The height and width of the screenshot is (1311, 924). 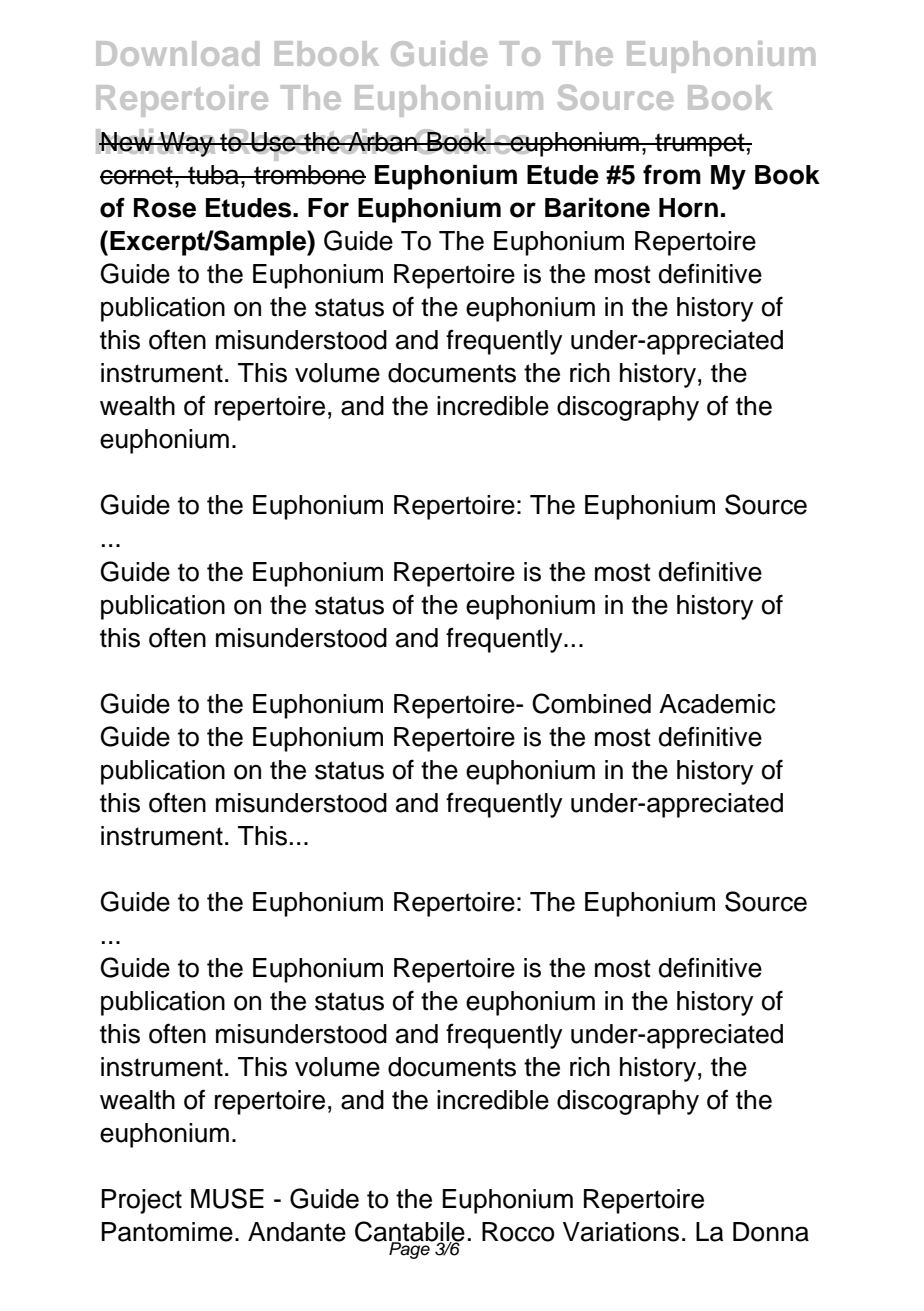 I want to click on Download, so click(x=177, y=53).
